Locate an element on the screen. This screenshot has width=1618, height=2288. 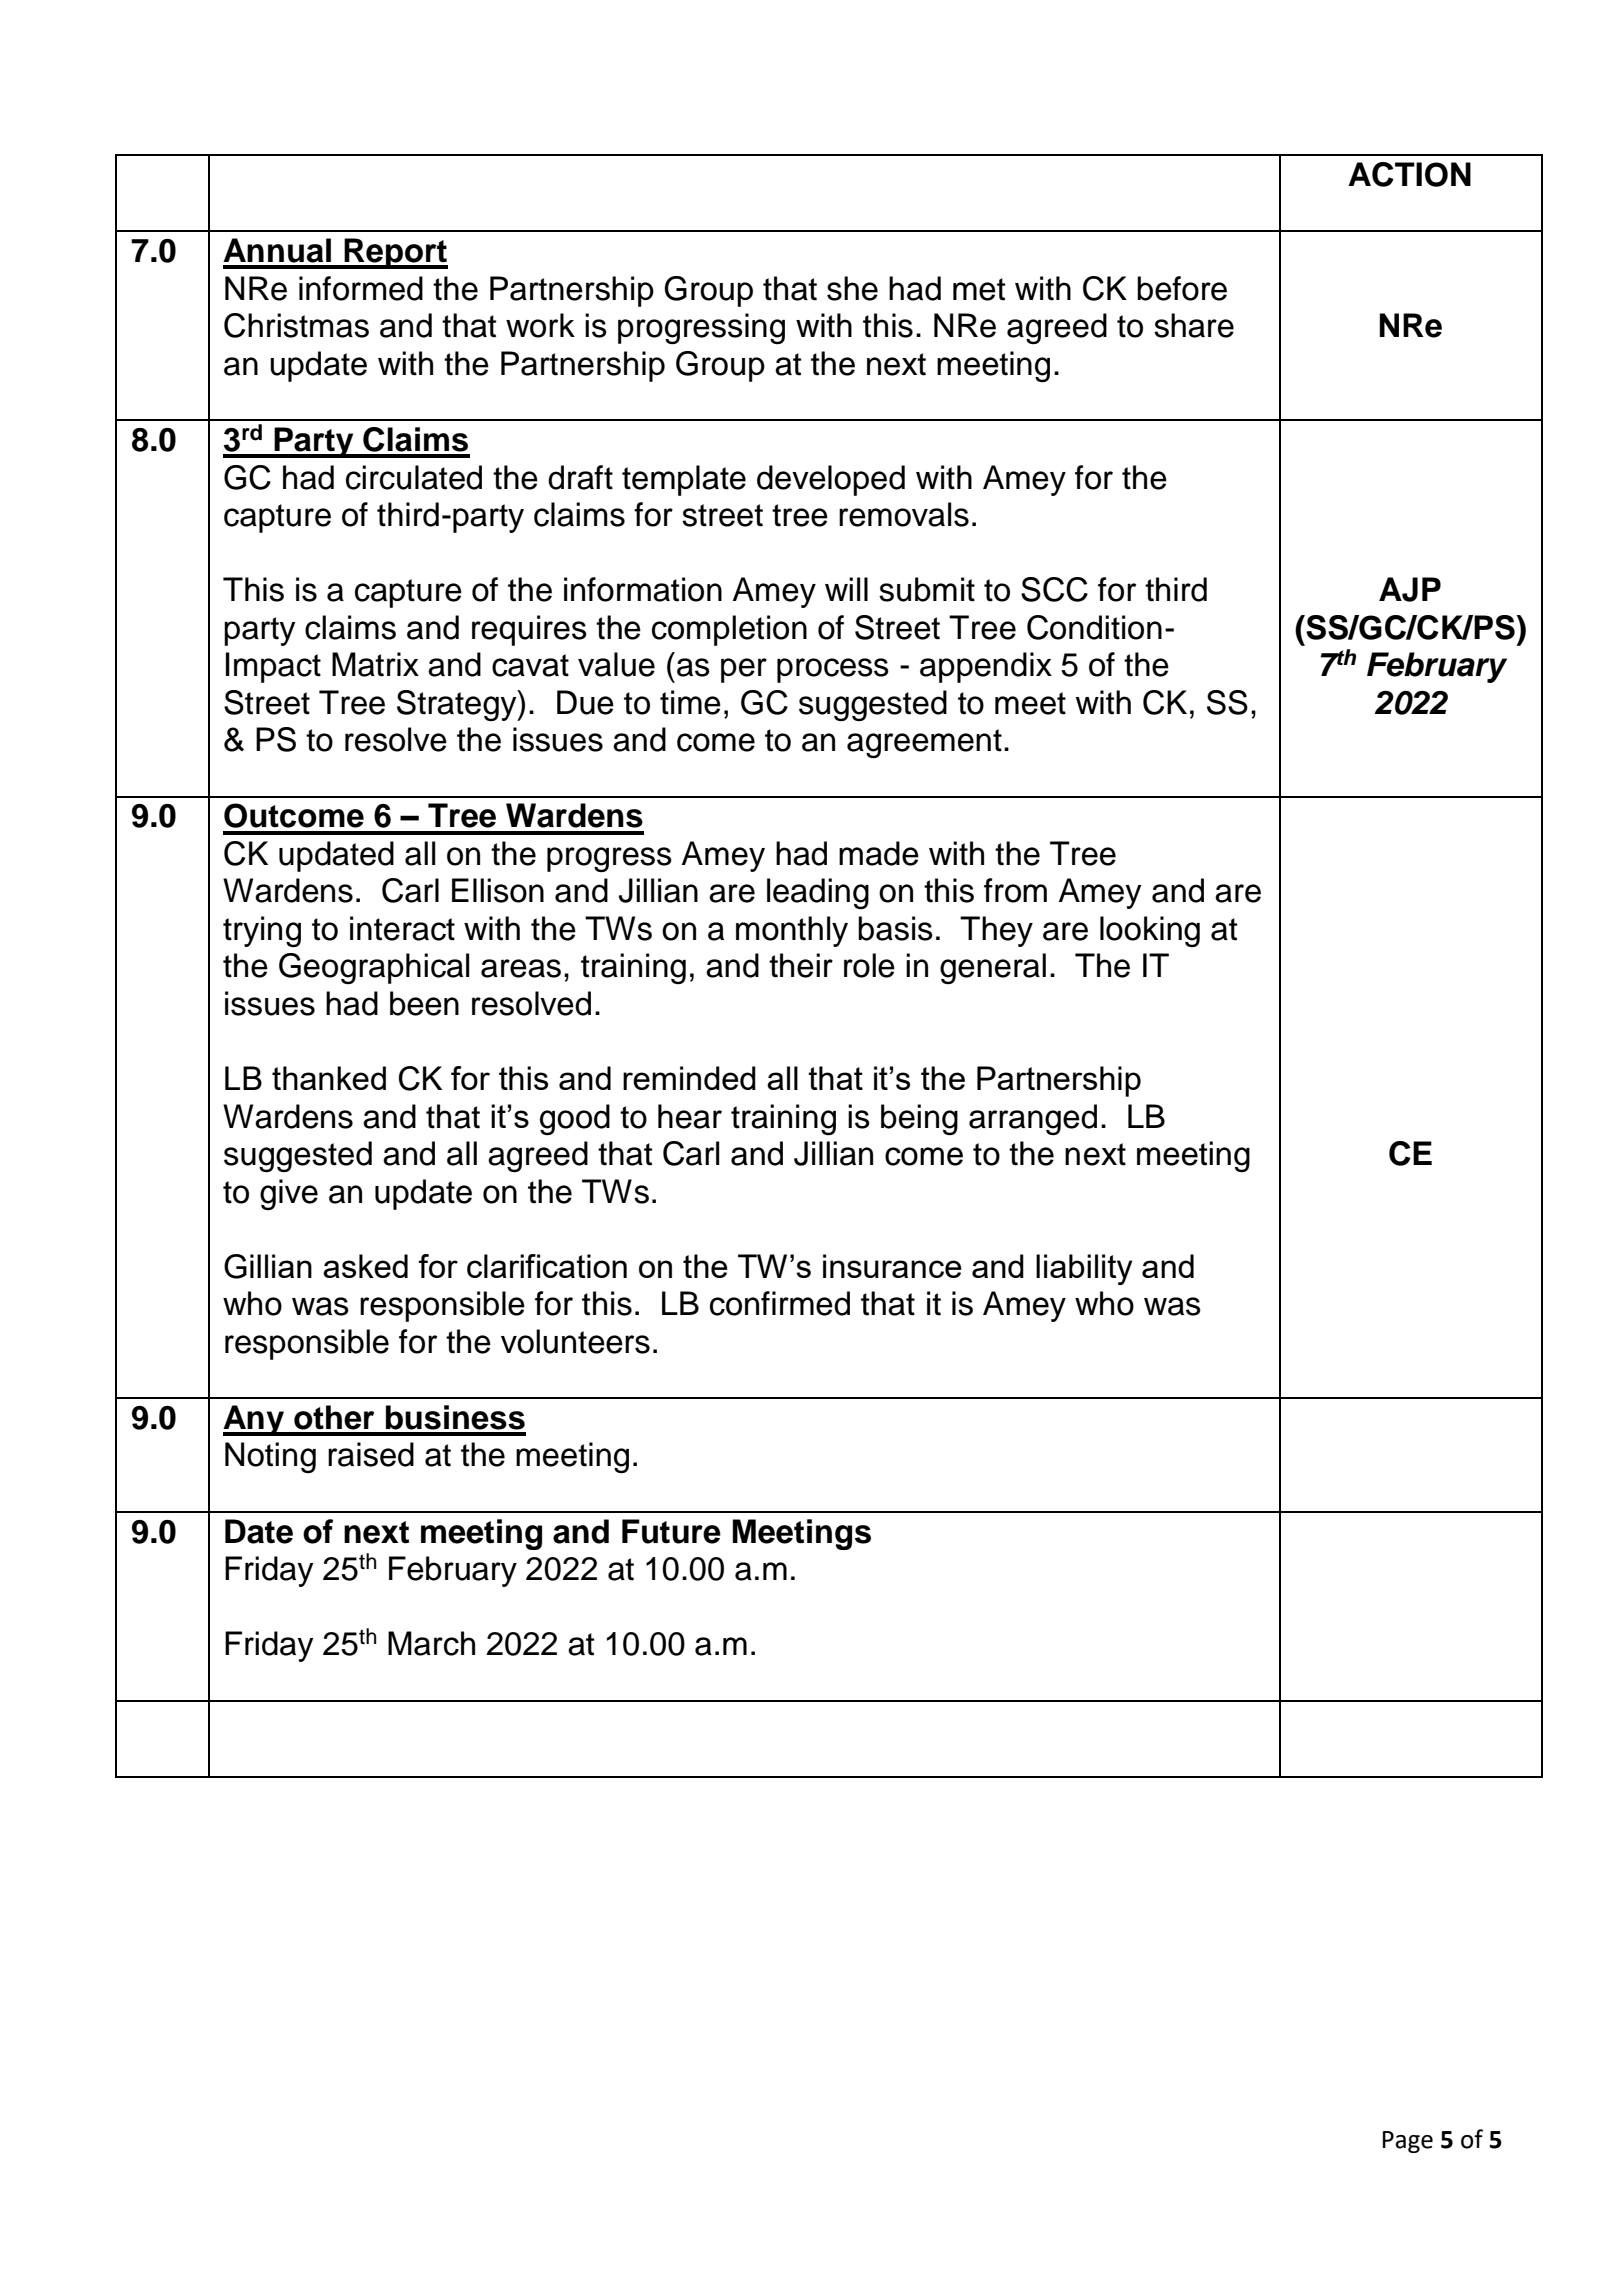
SCC is located at coordinates (1054, 589).
